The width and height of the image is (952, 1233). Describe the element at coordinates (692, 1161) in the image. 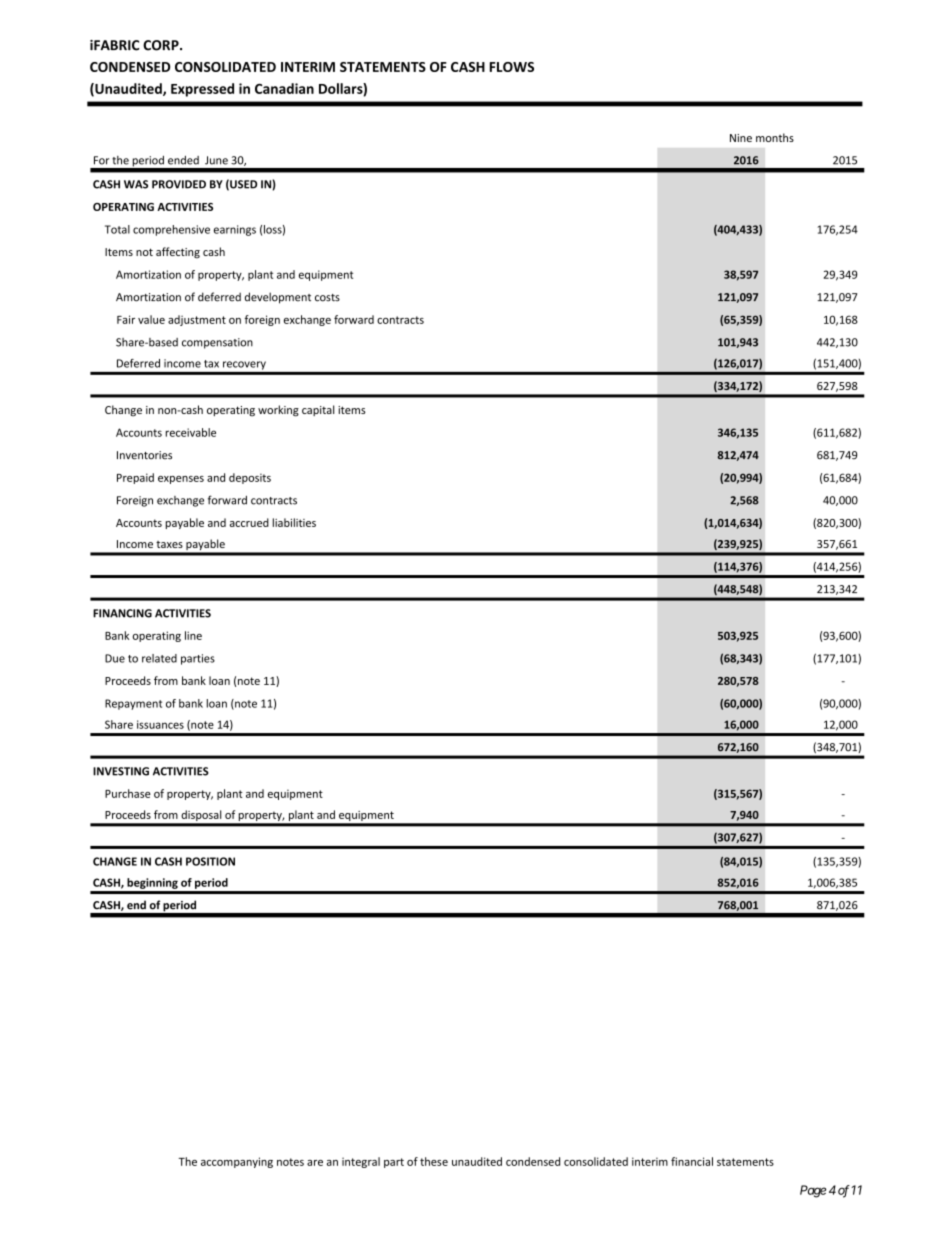

I see `financial` at that location.
